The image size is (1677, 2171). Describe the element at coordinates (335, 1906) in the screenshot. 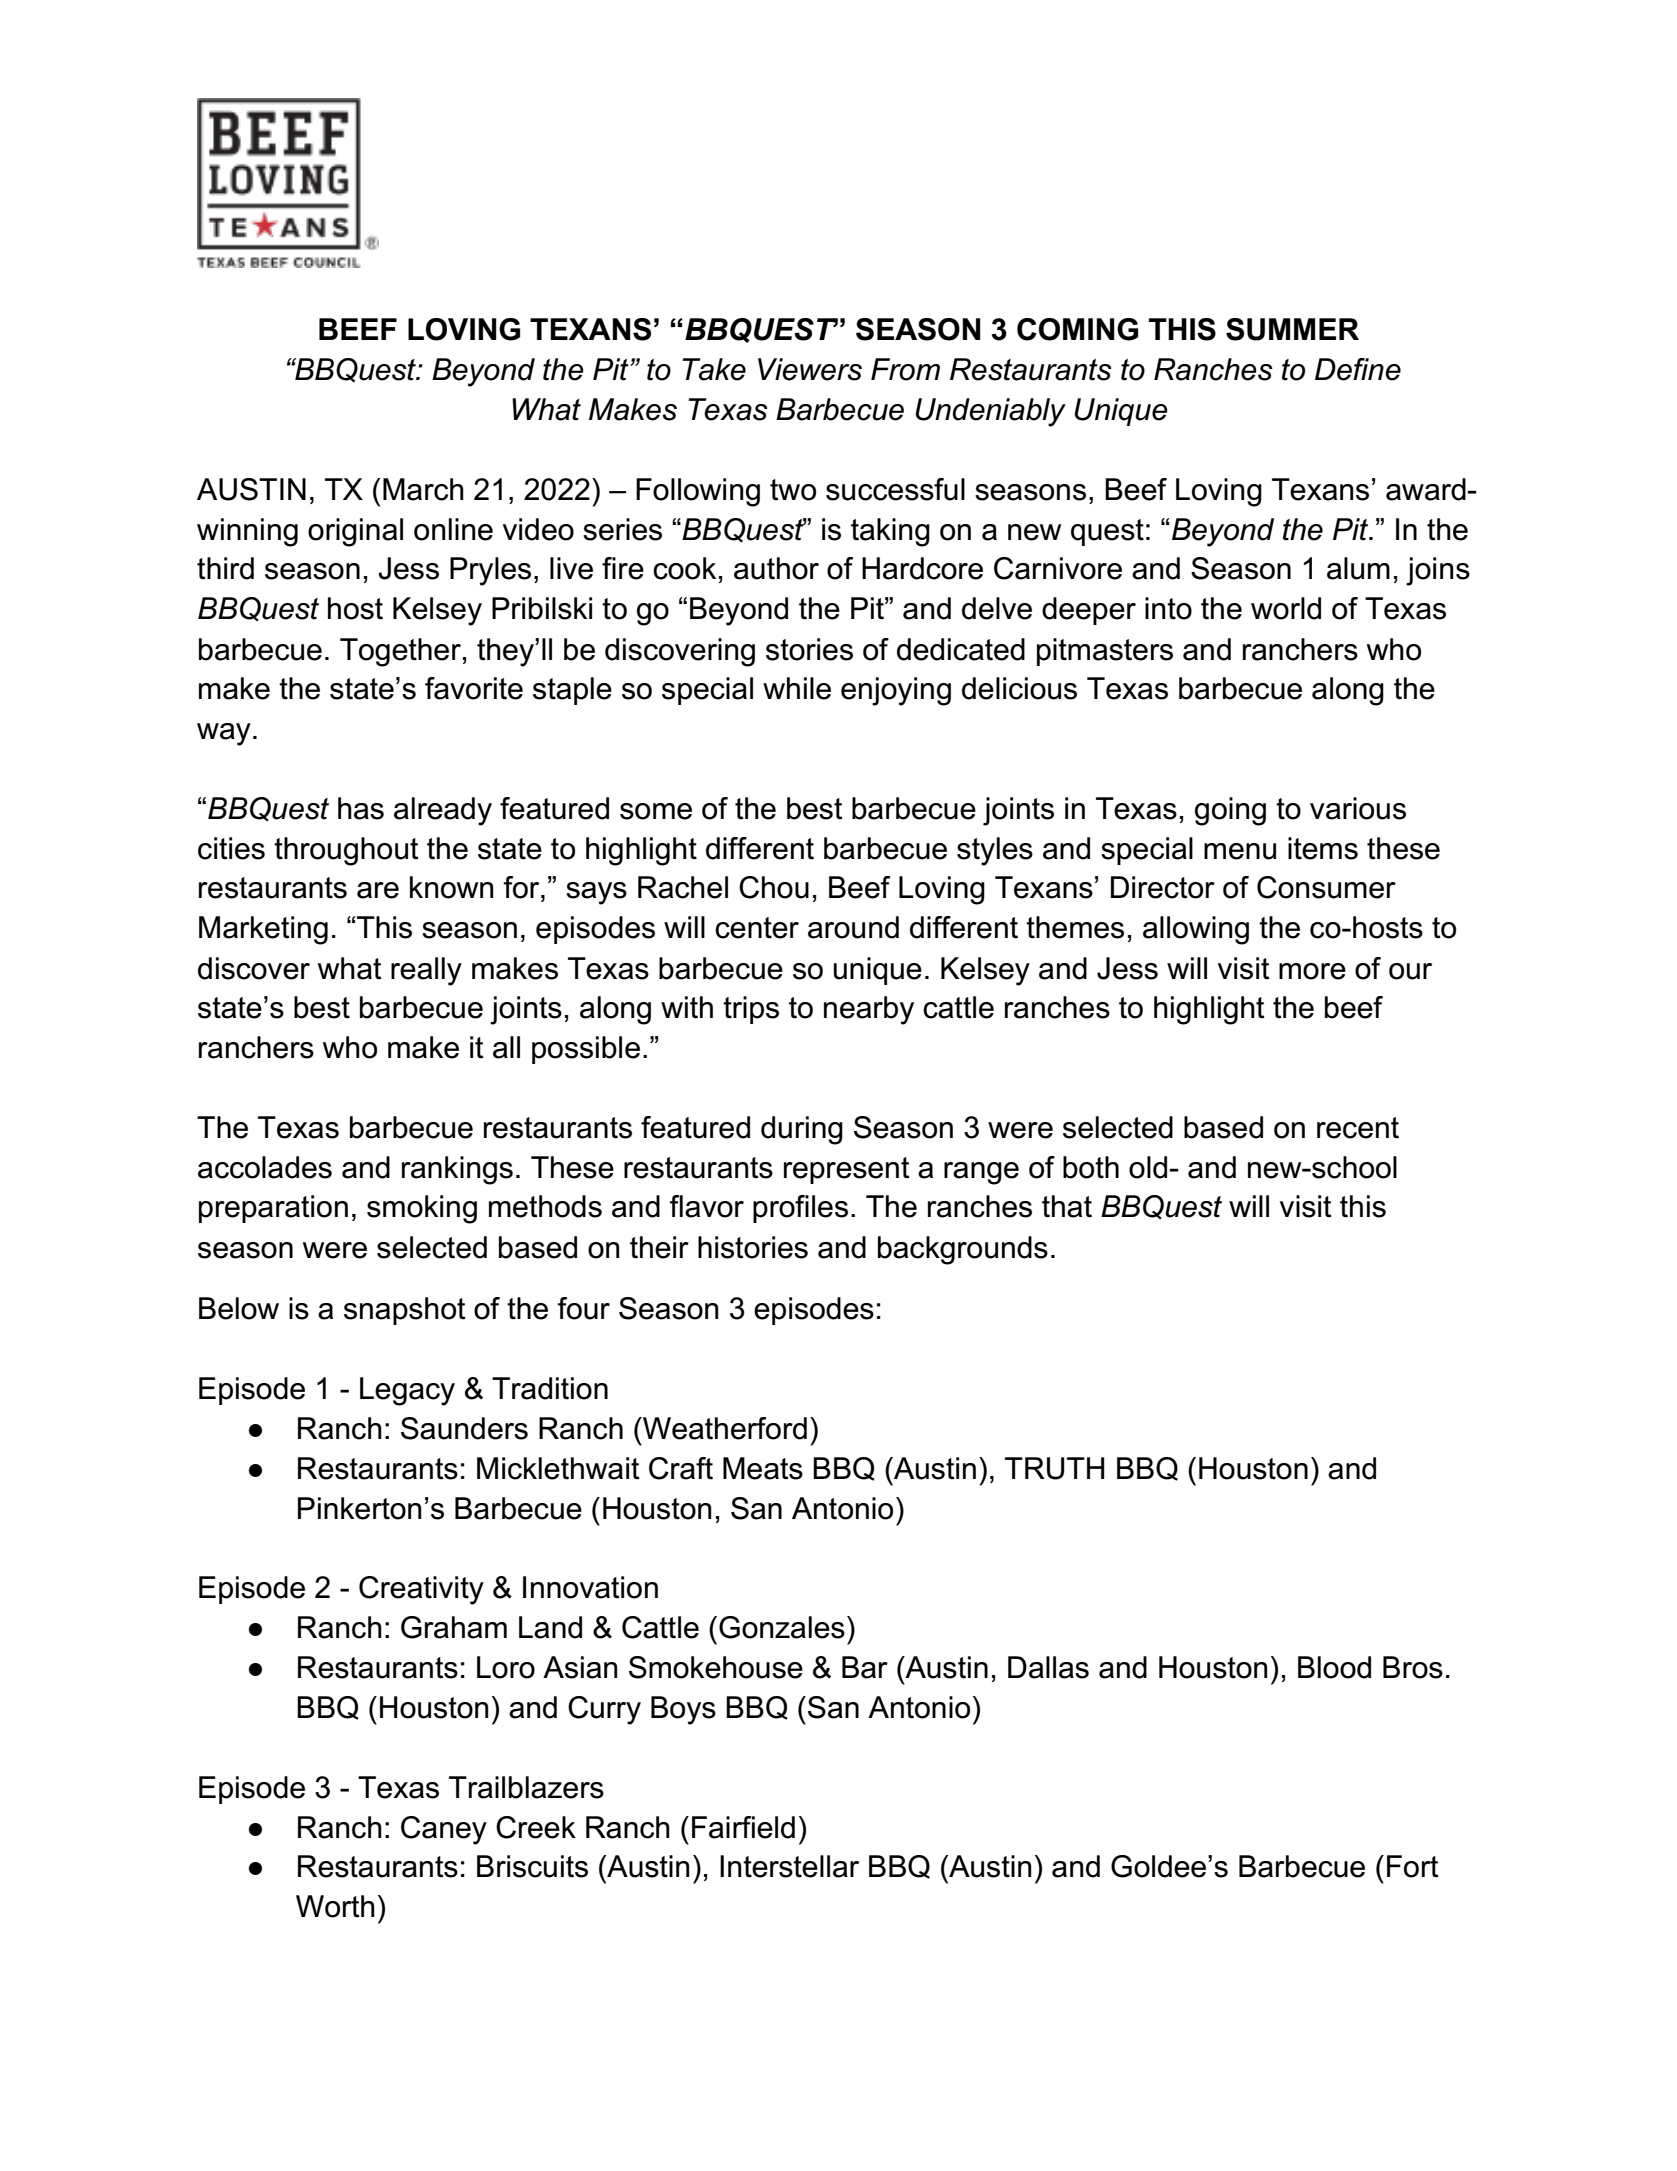

I see `Worth` at that location.
